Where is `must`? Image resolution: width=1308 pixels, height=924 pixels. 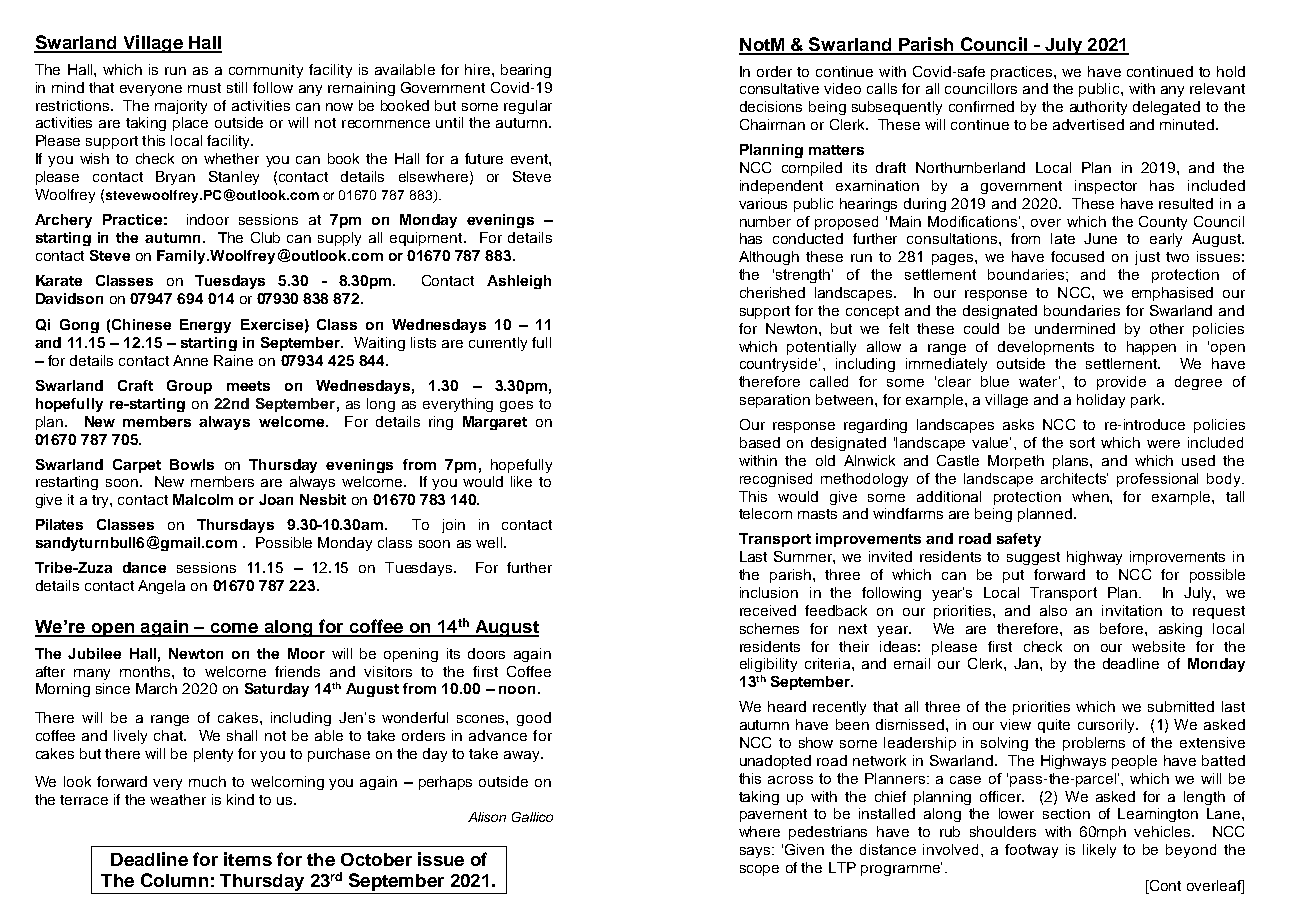
must is located at coordinates (204, 88).
